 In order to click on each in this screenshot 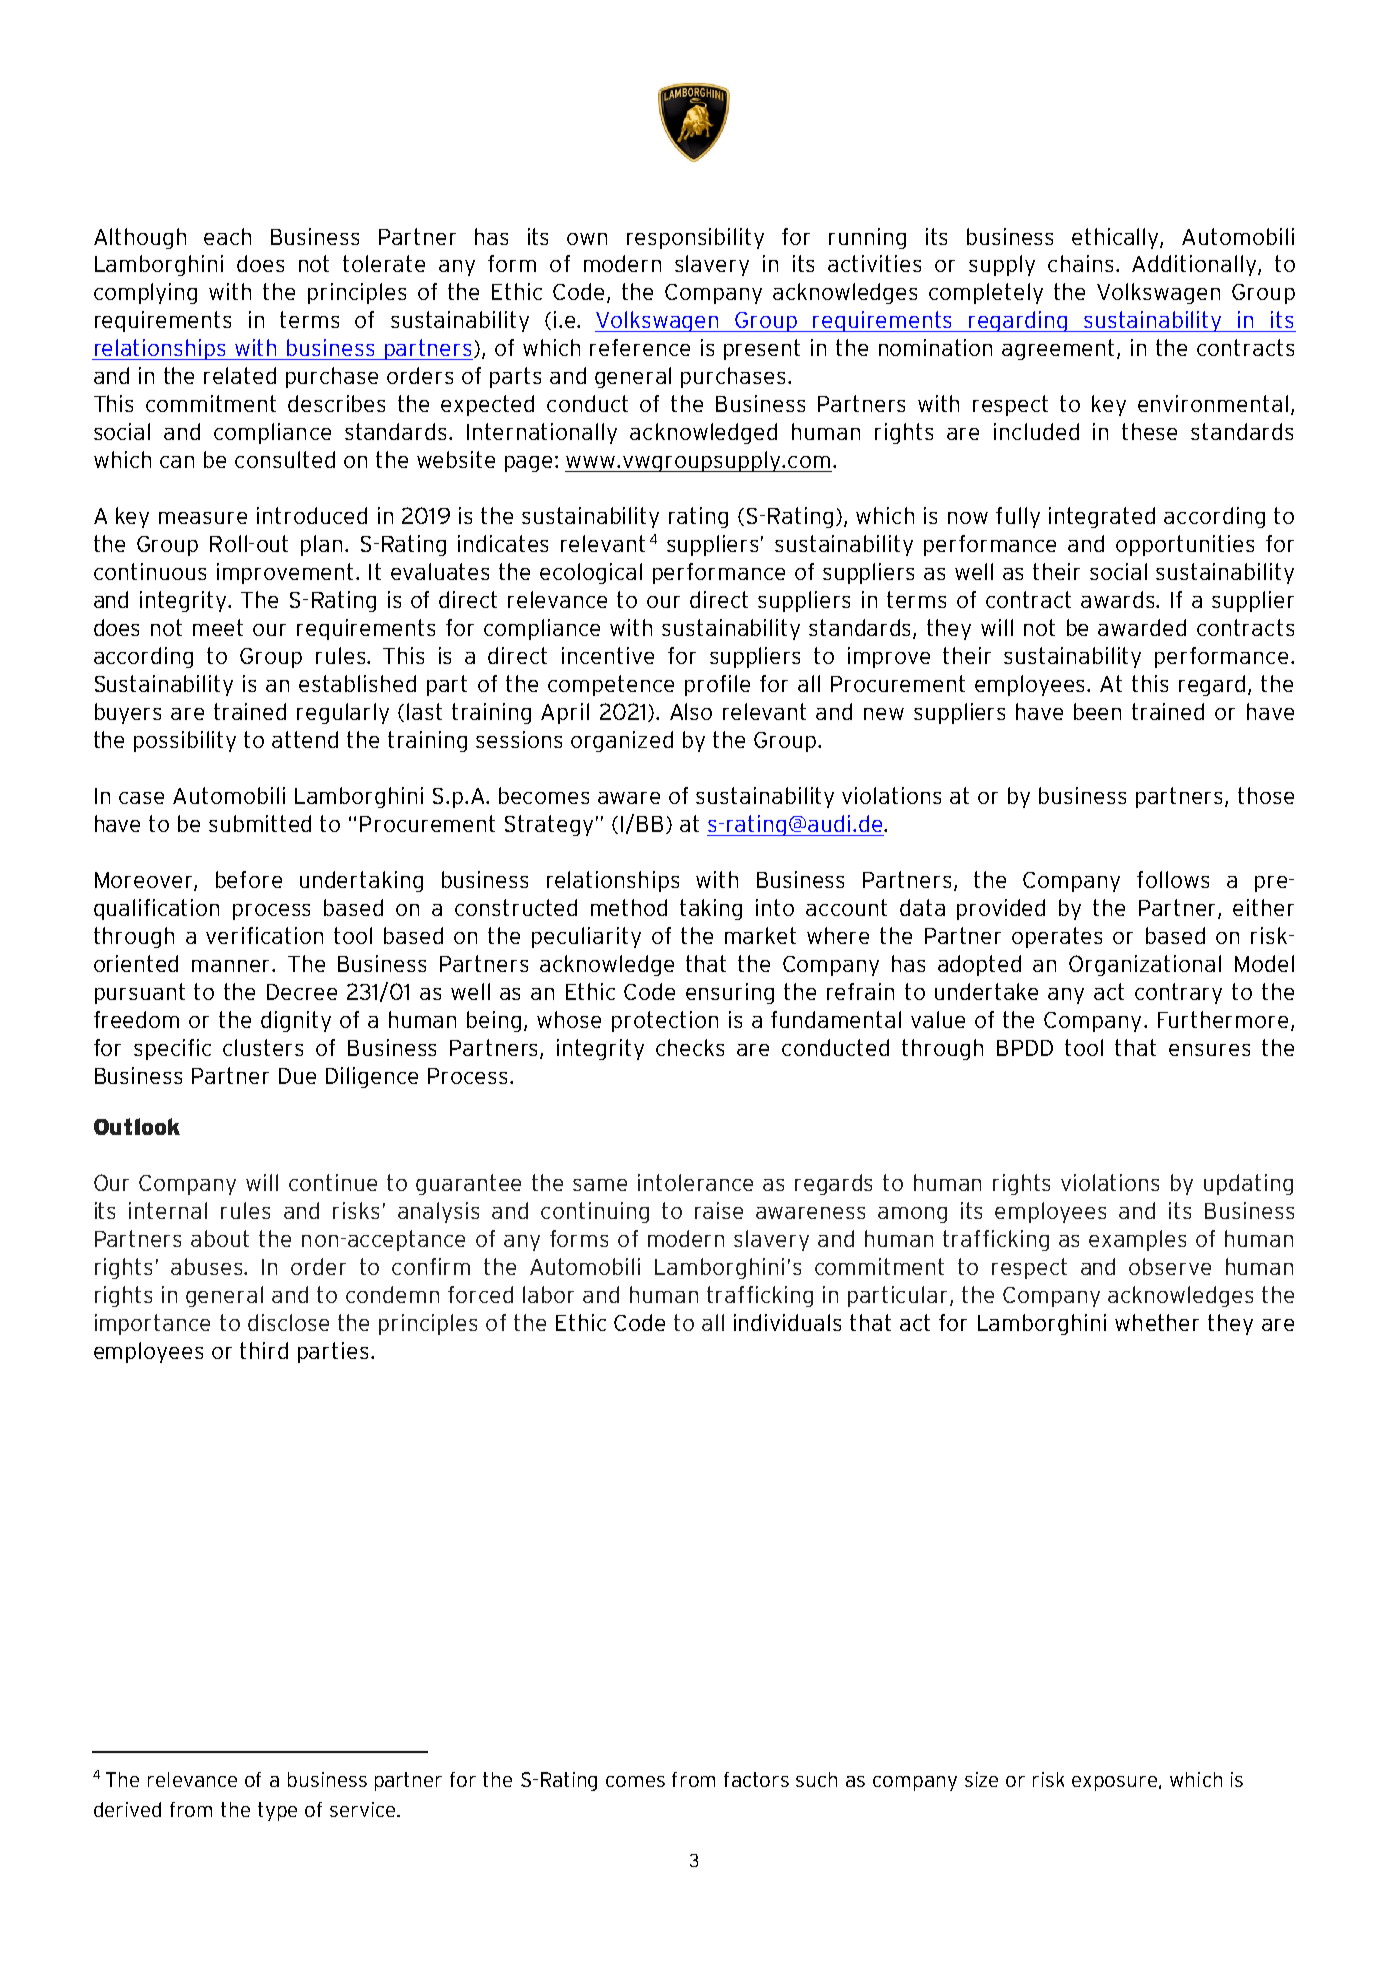, I will do `click(227, 236)`.
